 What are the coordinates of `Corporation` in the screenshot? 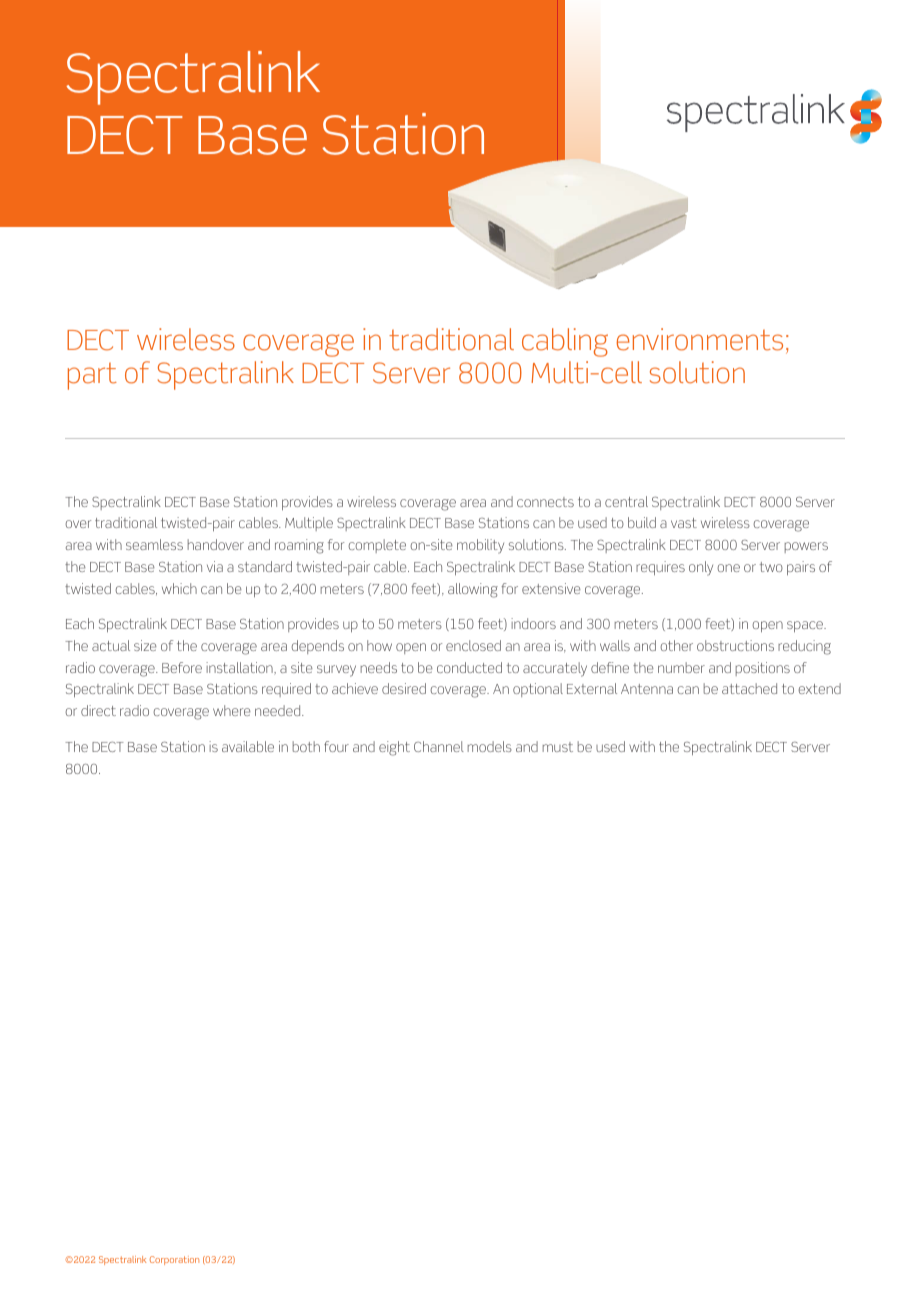 It's located at (174, 1260).
